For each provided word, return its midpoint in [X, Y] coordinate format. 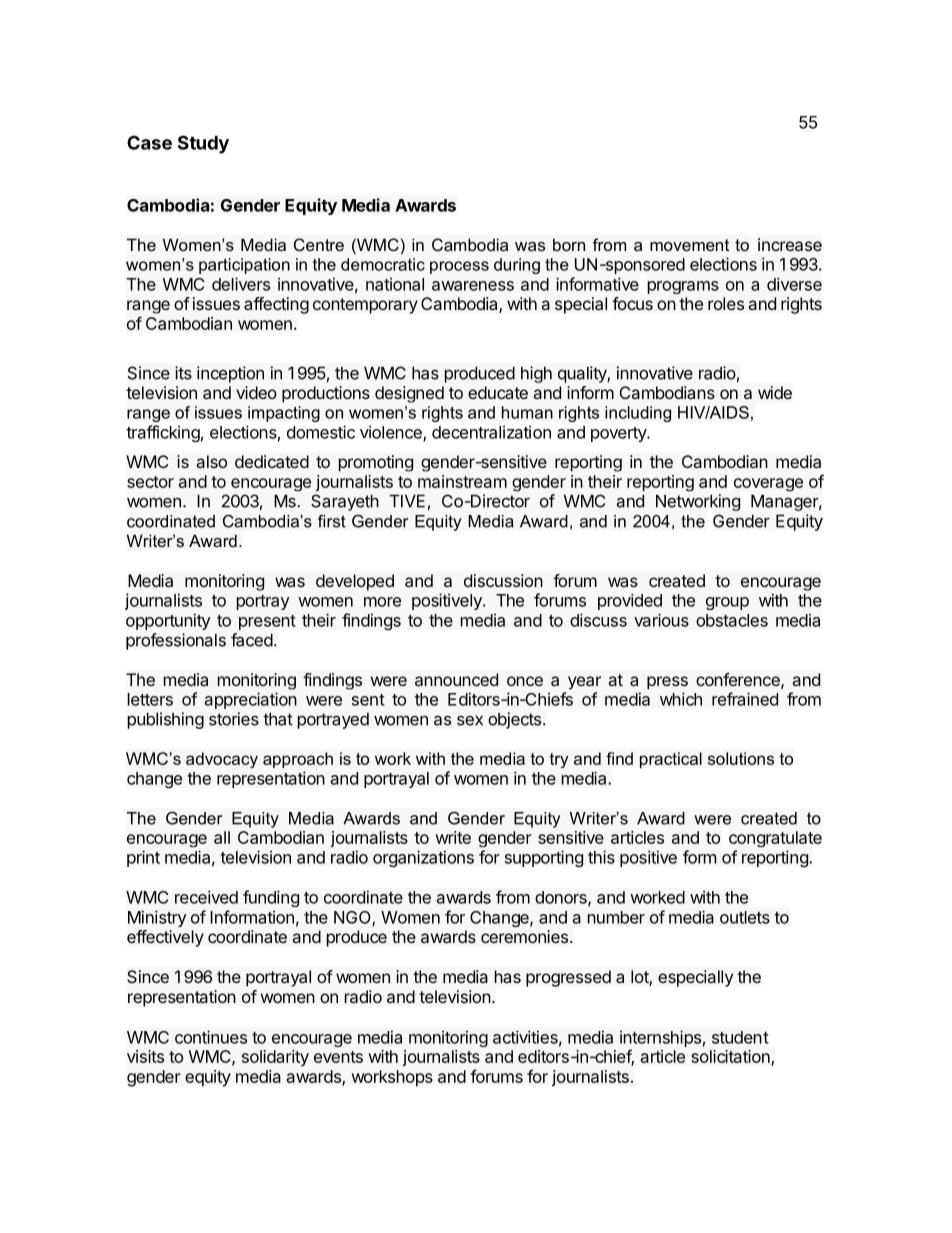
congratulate [775, 839]
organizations [423, 858]
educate [498, 392]
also [212, 461]
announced [456, 679]
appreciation [251, 700]
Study [203, 144]
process [459, 267]
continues [211, 1037]
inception [230, 374]
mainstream [462, 481]
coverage [768, 484]
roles [726, 303]
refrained [745, 699]
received [206, 897]
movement [689, 245]
